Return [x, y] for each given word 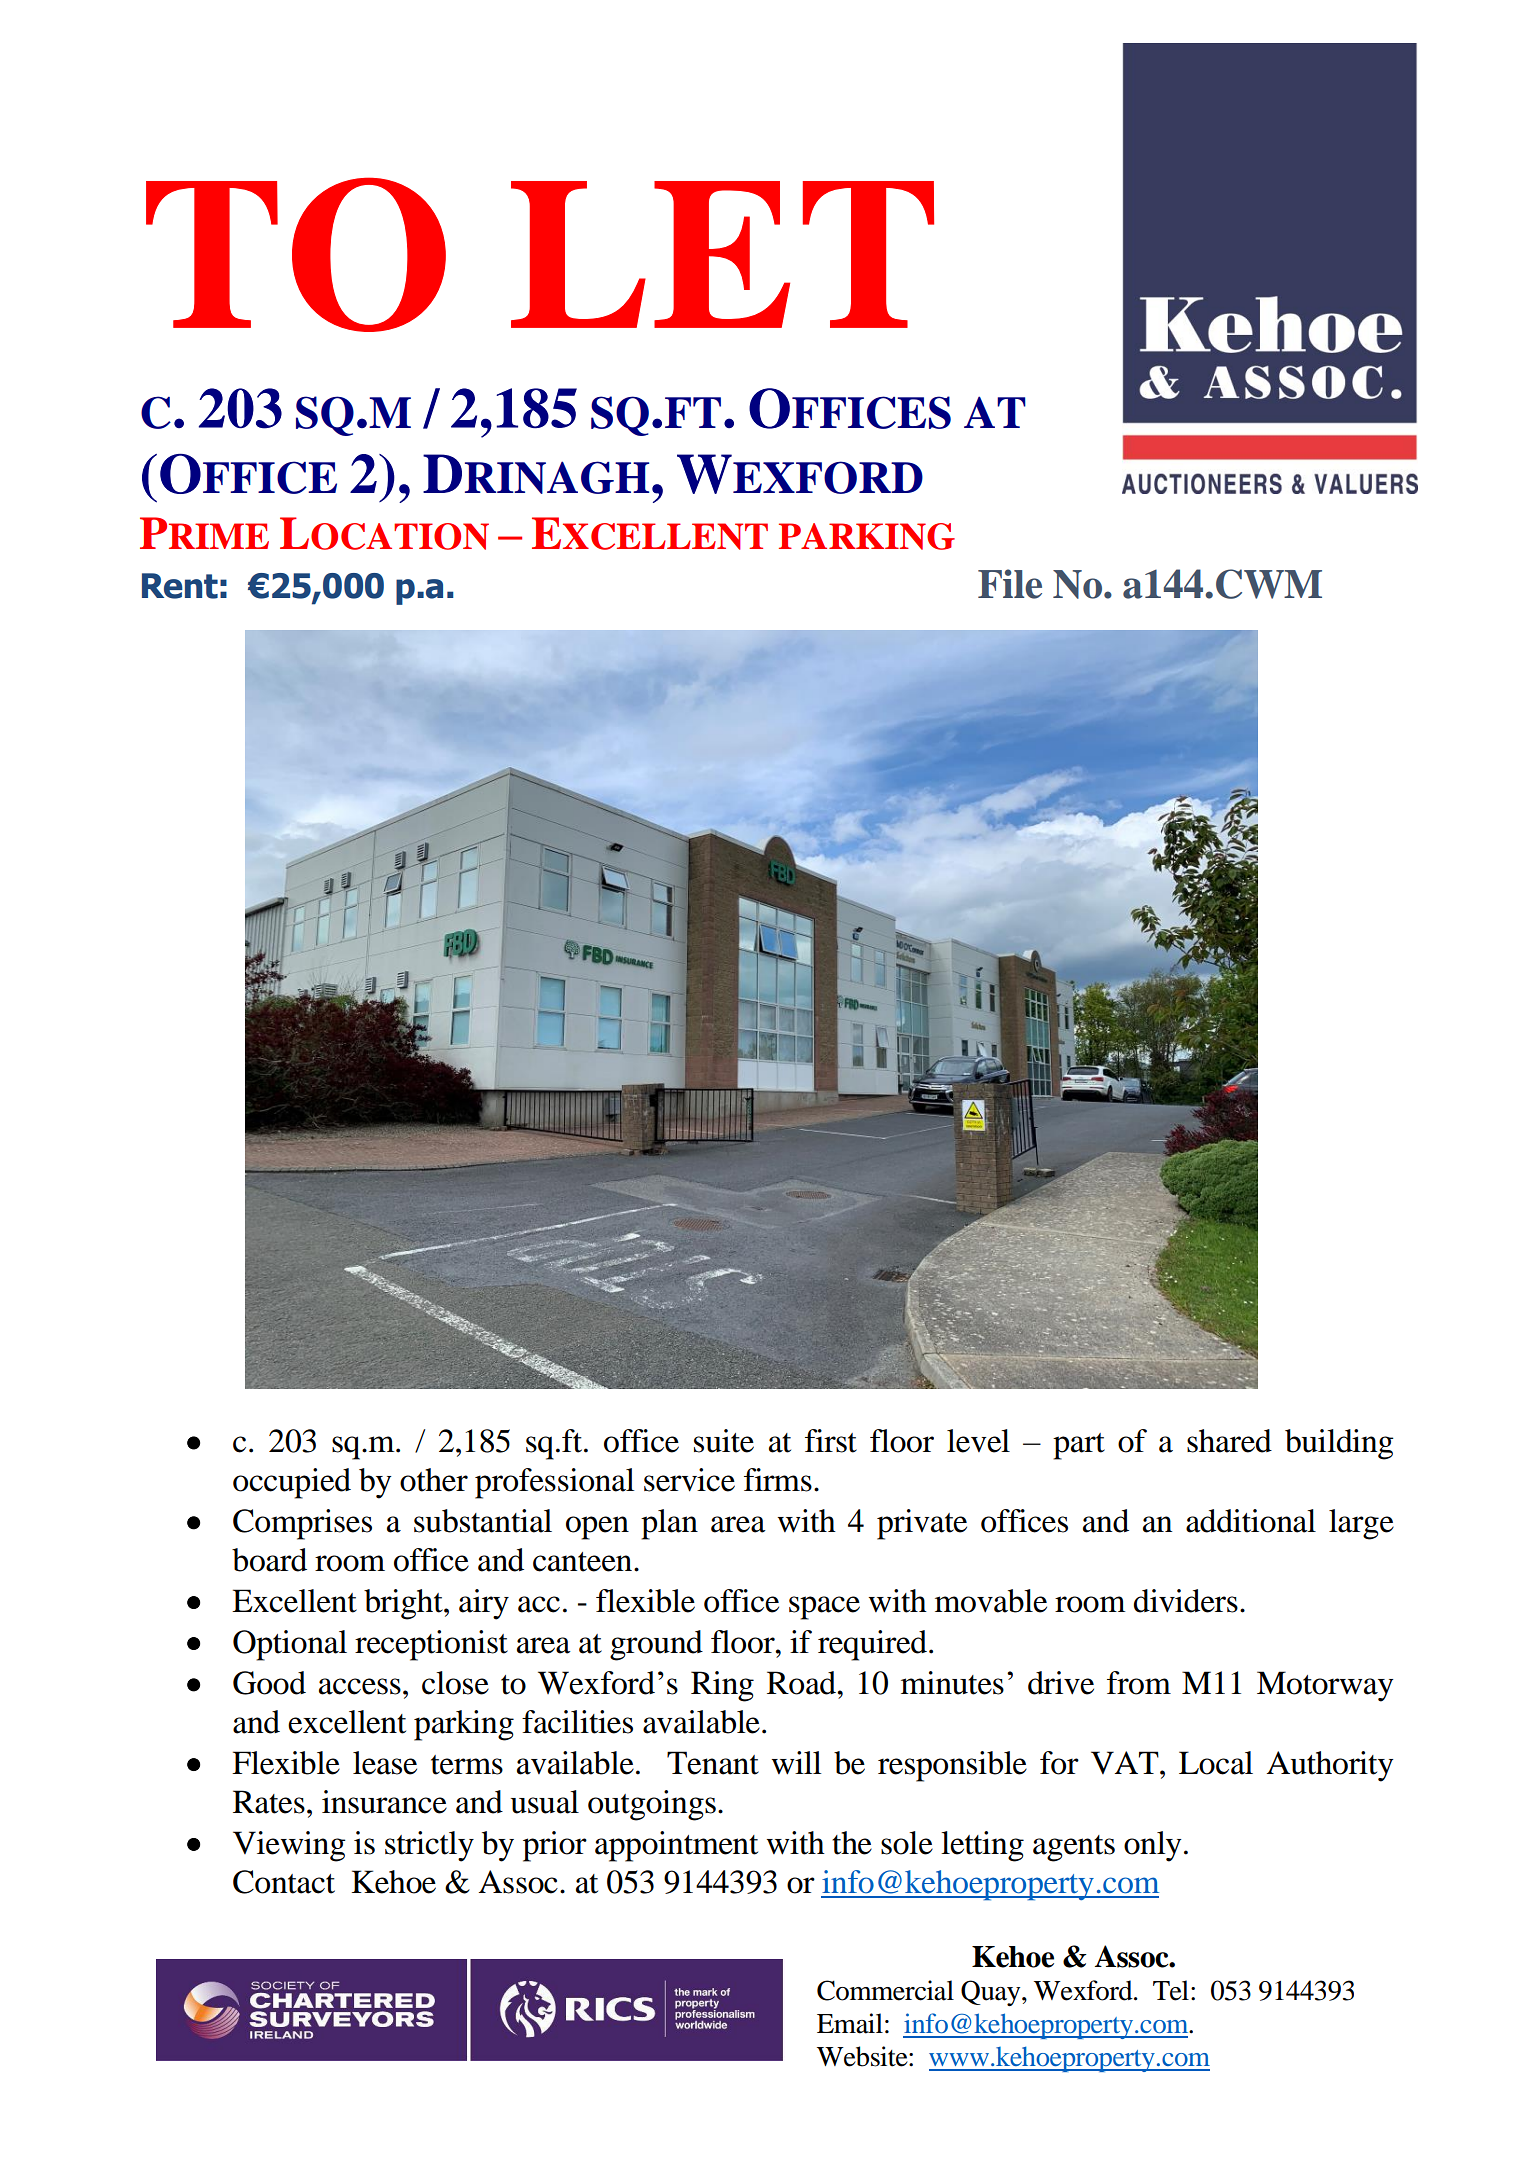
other [434, 1480]
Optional [290, 1645]
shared [1229, 1441]
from [1139, 1683]
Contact [284, 1882]
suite [724, 1441]
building [1339, 1444]
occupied [292, 1483]
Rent [180, 586]
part [1079, 1446]
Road [803, 1683]
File [1010, 584]
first [831, 1441]
